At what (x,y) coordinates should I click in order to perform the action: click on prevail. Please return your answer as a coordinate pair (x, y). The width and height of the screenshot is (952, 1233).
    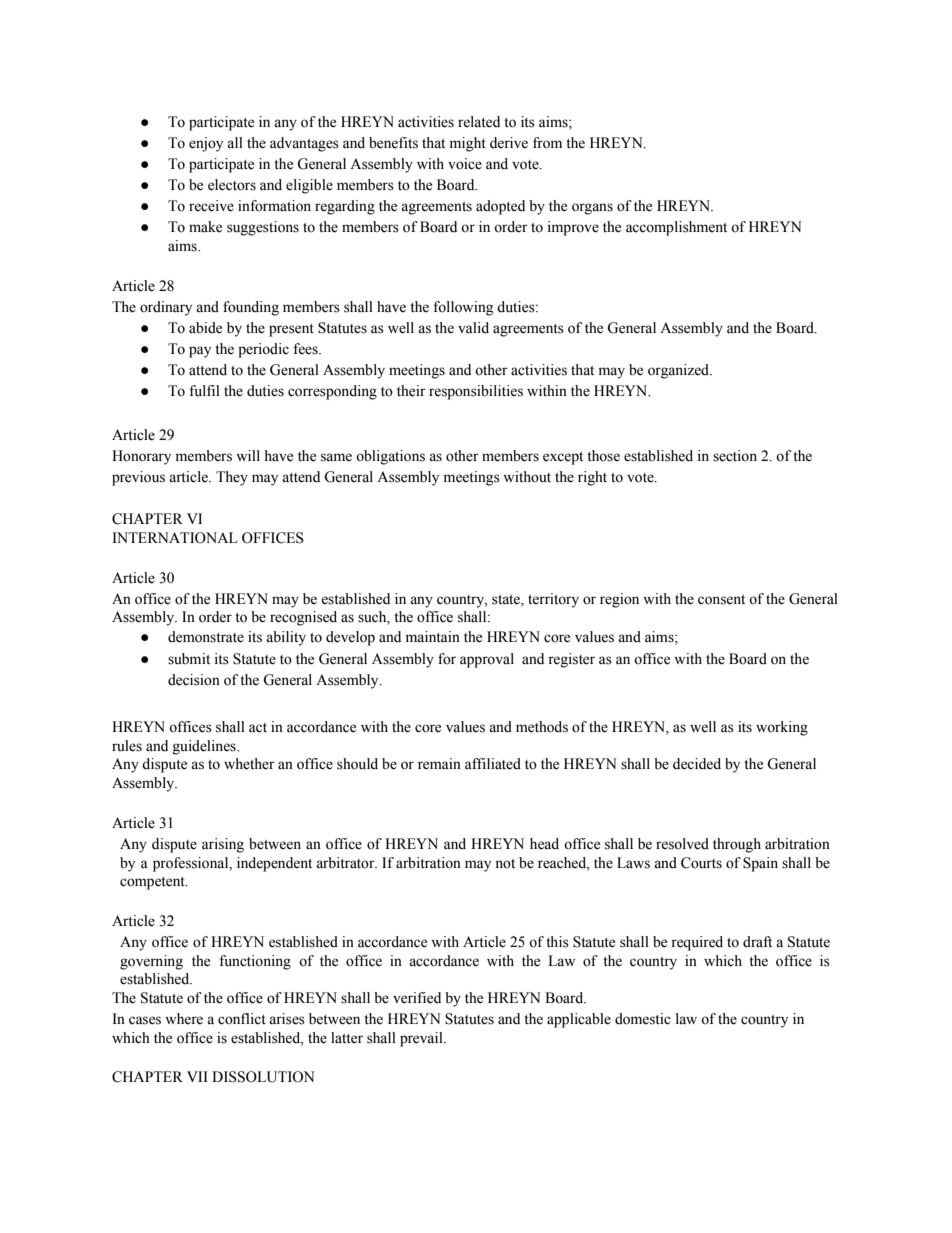
    Looking at the image, I should click on (422, 1039).
